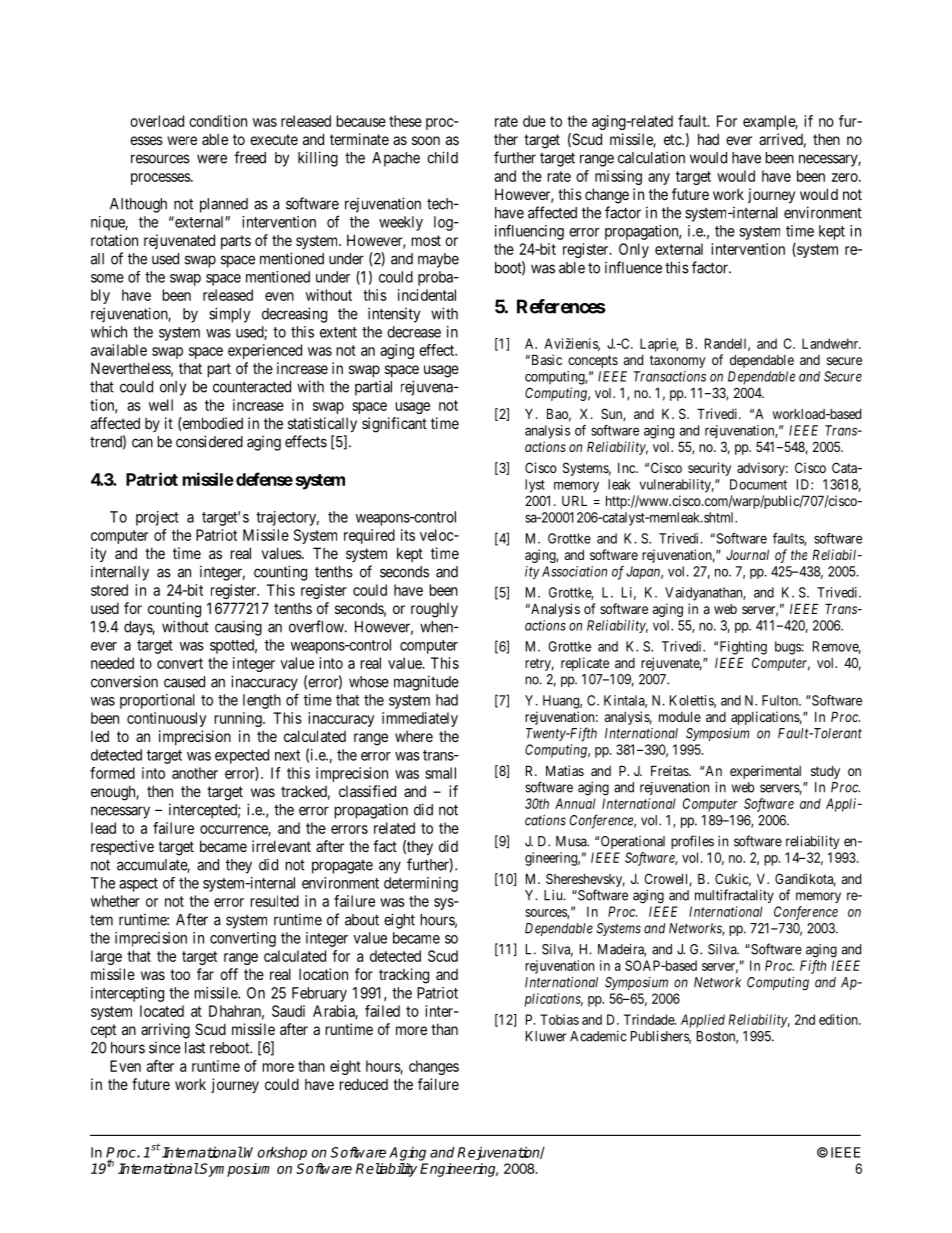 The width and height of the screenshot is (952, 1233). I want to click on decrease, so click(414, 332).
